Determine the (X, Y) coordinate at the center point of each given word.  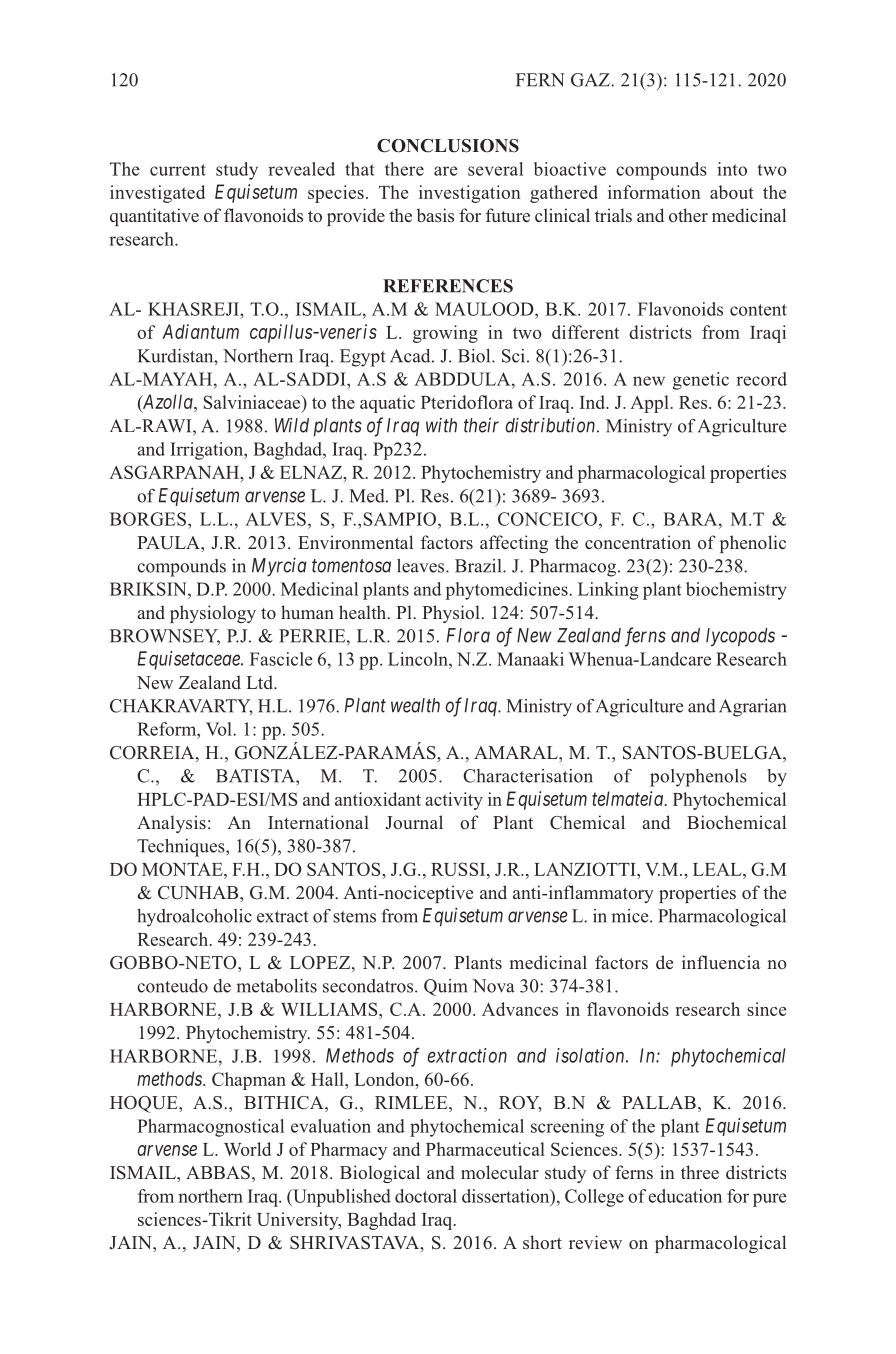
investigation (470, 194)
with (441, 425)
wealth (415, 705)
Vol (220, 729)
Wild (292, 425)
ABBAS (218, 1173)
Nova (493, 986)
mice (631, 916)
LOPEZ (320, 963)
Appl (649, 404)
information (654, 192)
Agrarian (753, 708)
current (178, 170)
